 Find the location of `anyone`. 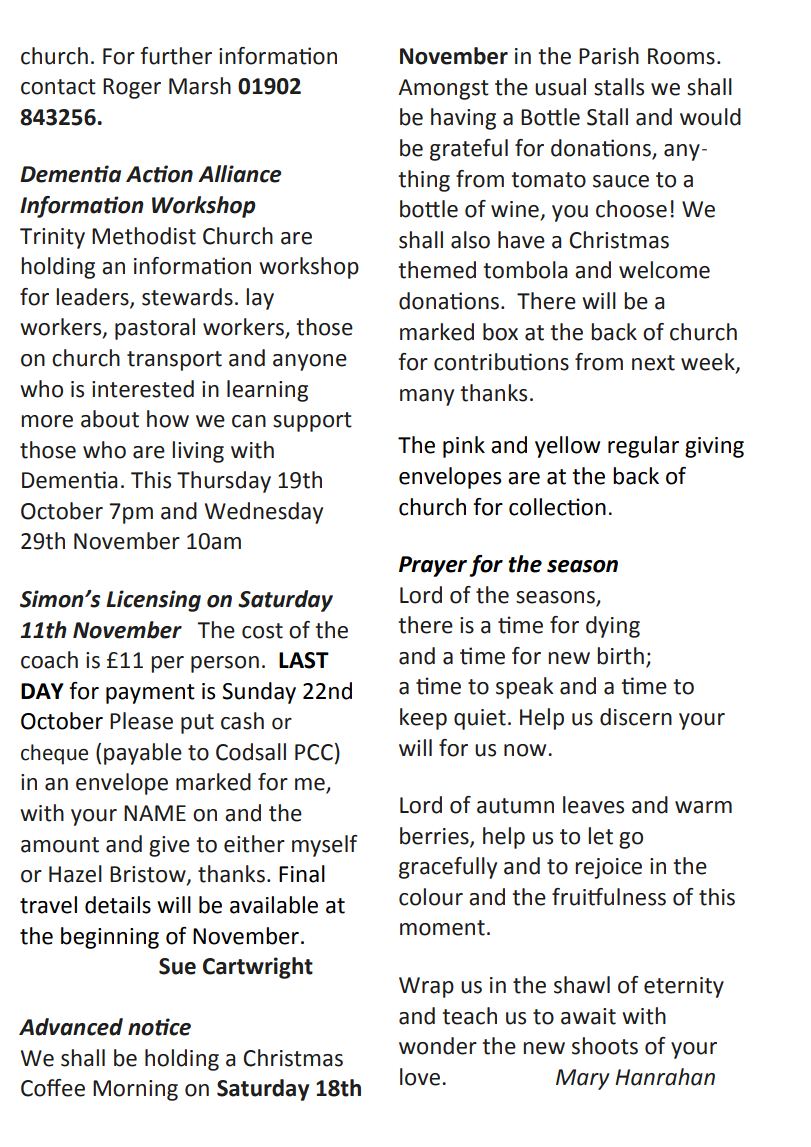

anyone is located at coordinates (310, 362).
